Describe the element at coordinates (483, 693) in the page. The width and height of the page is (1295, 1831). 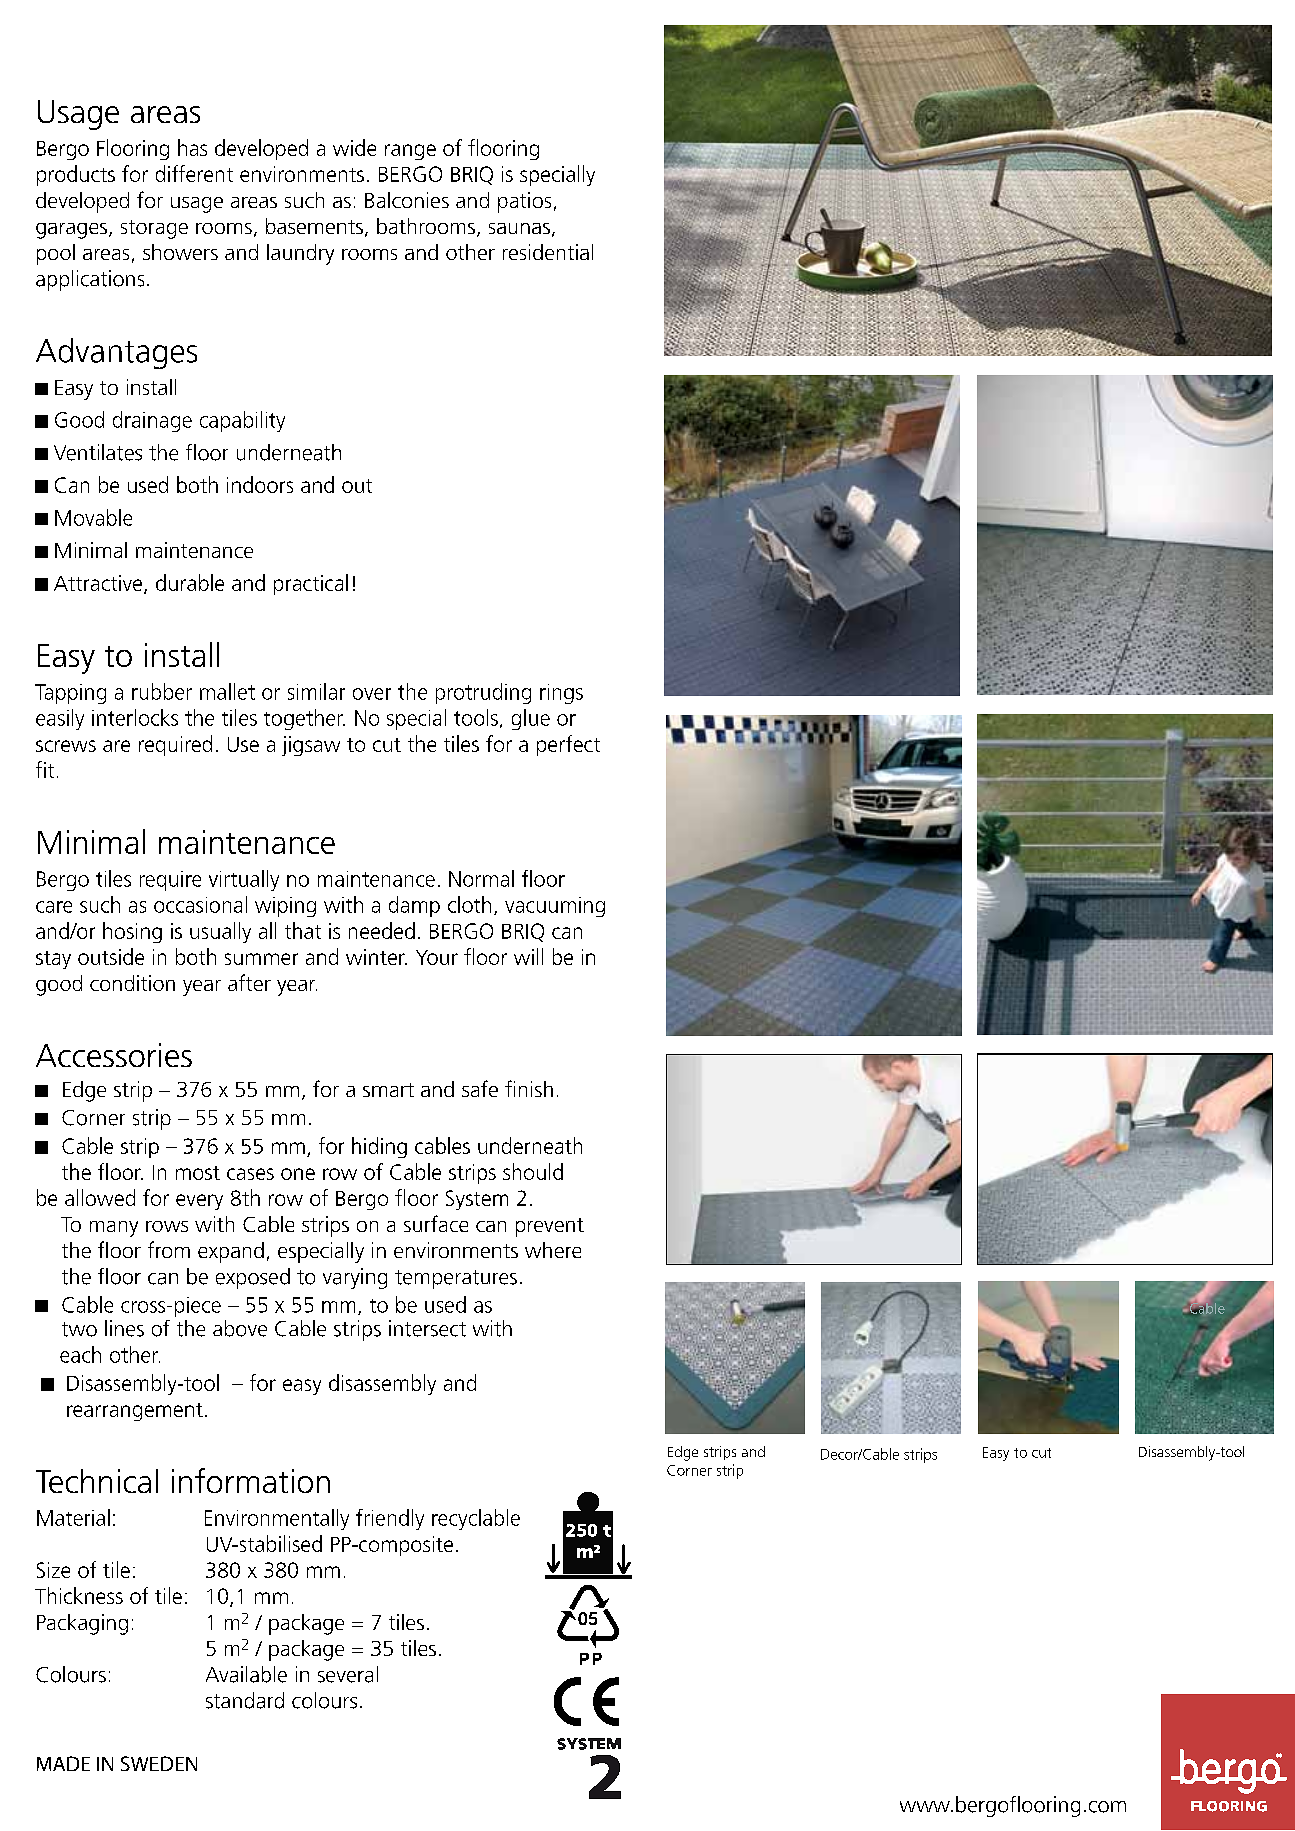
I see `protruding` at that location.
